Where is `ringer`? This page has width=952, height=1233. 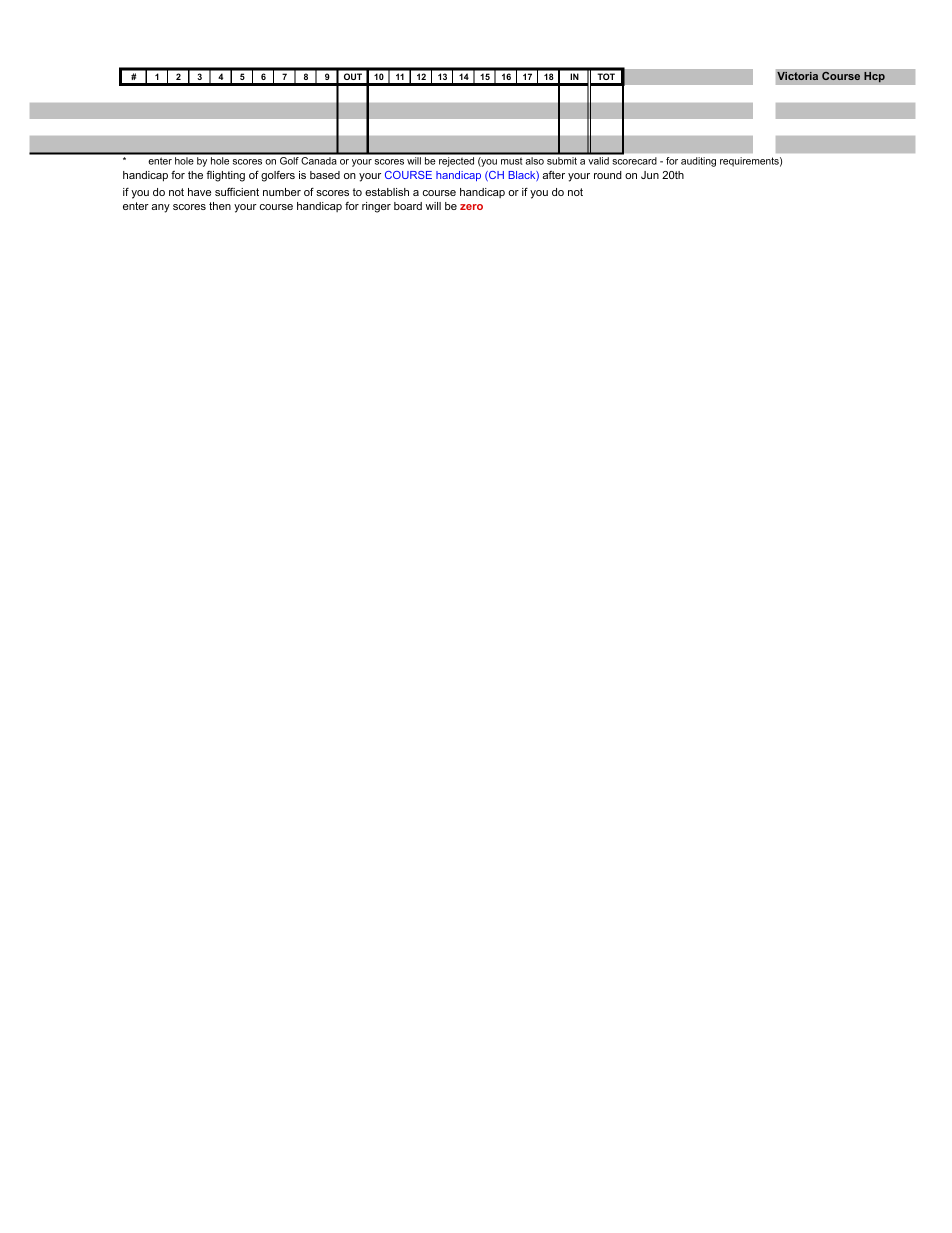 ringer is located at coordinates (376, 207).
